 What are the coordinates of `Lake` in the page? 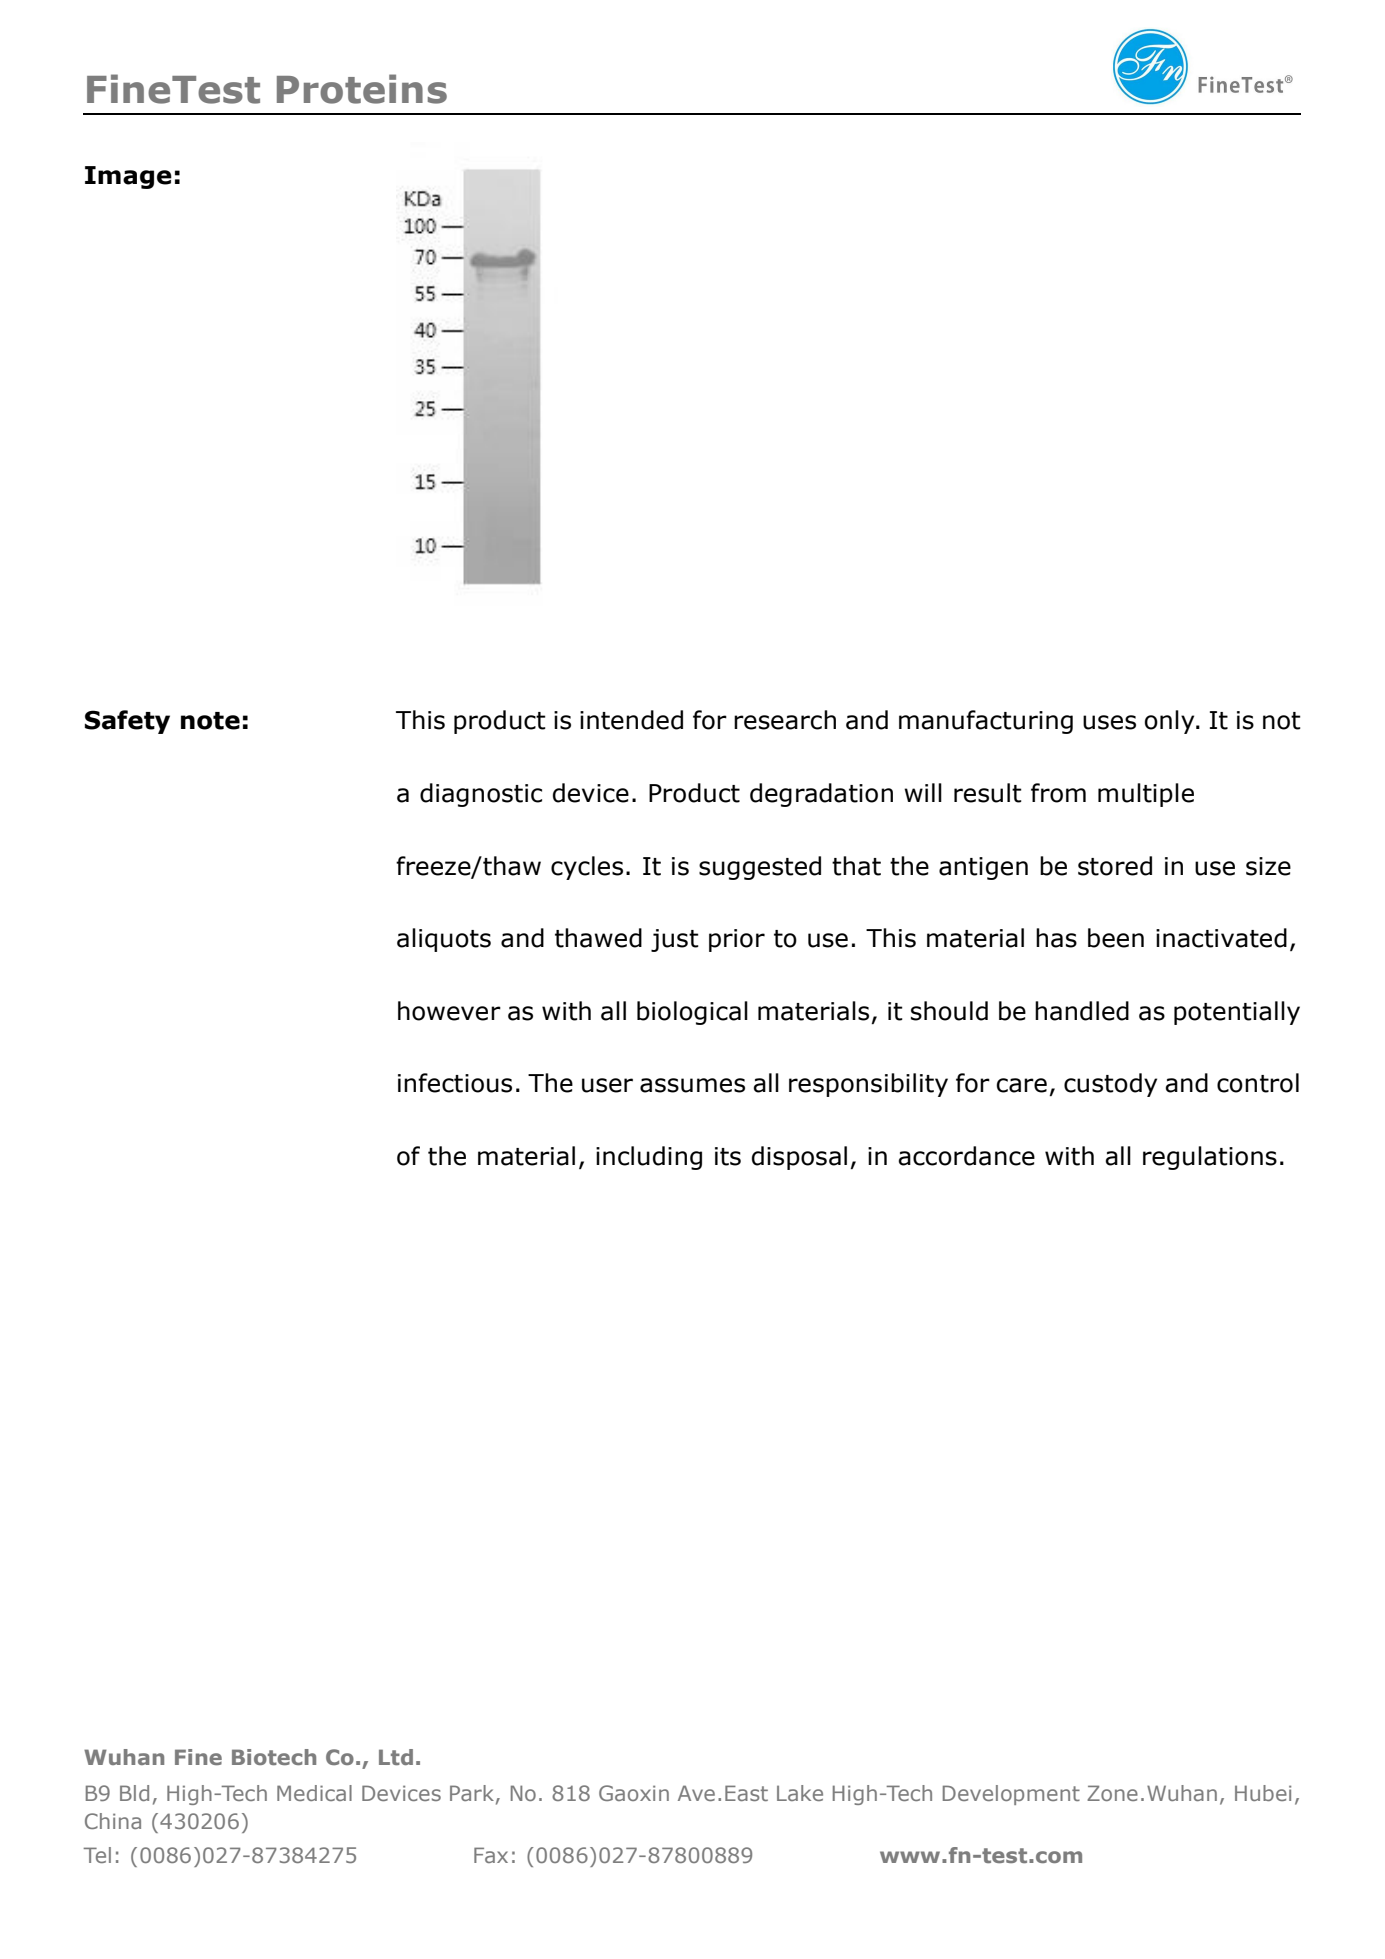 It's located at (800, 1793).
